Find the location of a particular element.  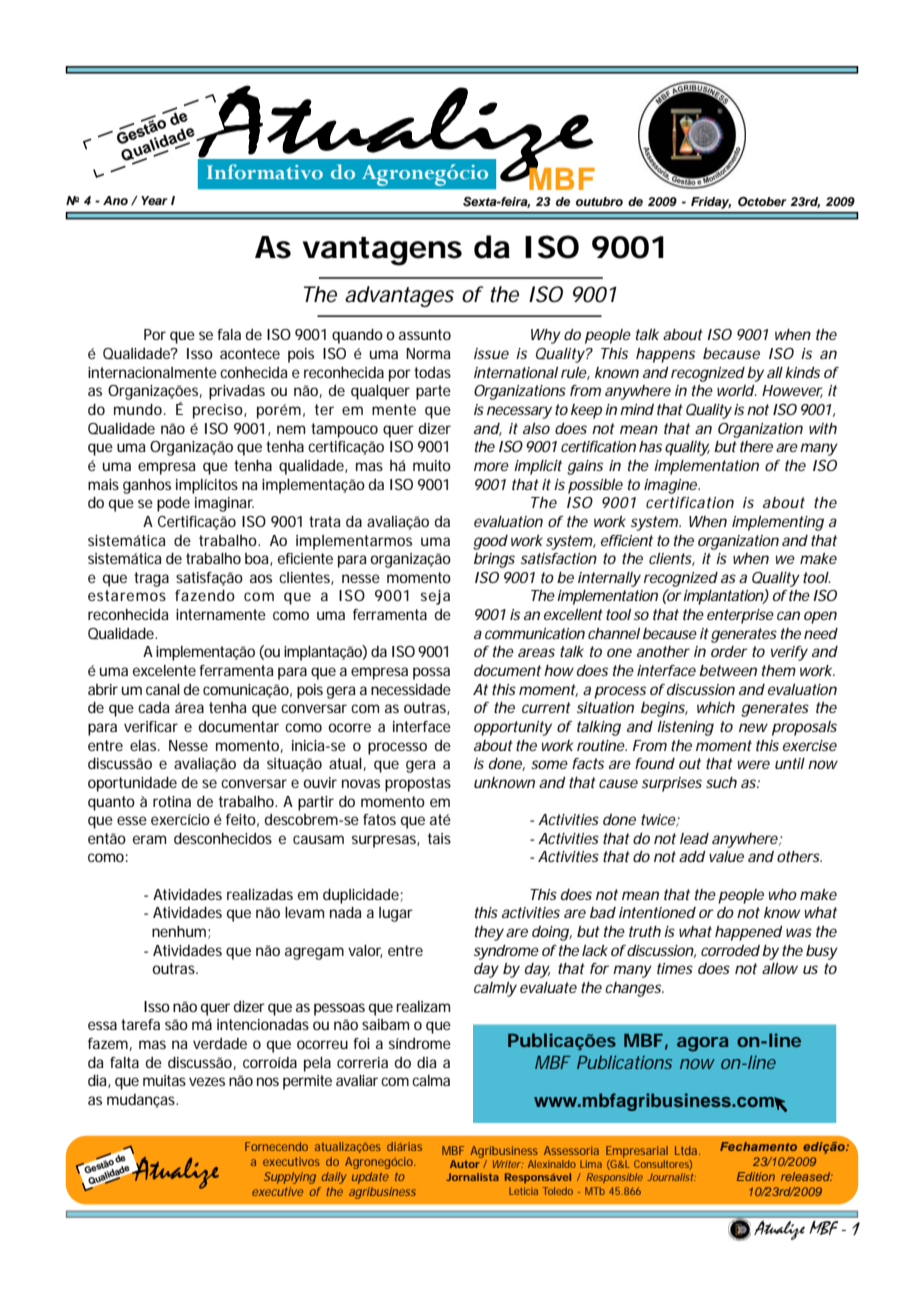

Friday is located at coordinates (711, 203).
